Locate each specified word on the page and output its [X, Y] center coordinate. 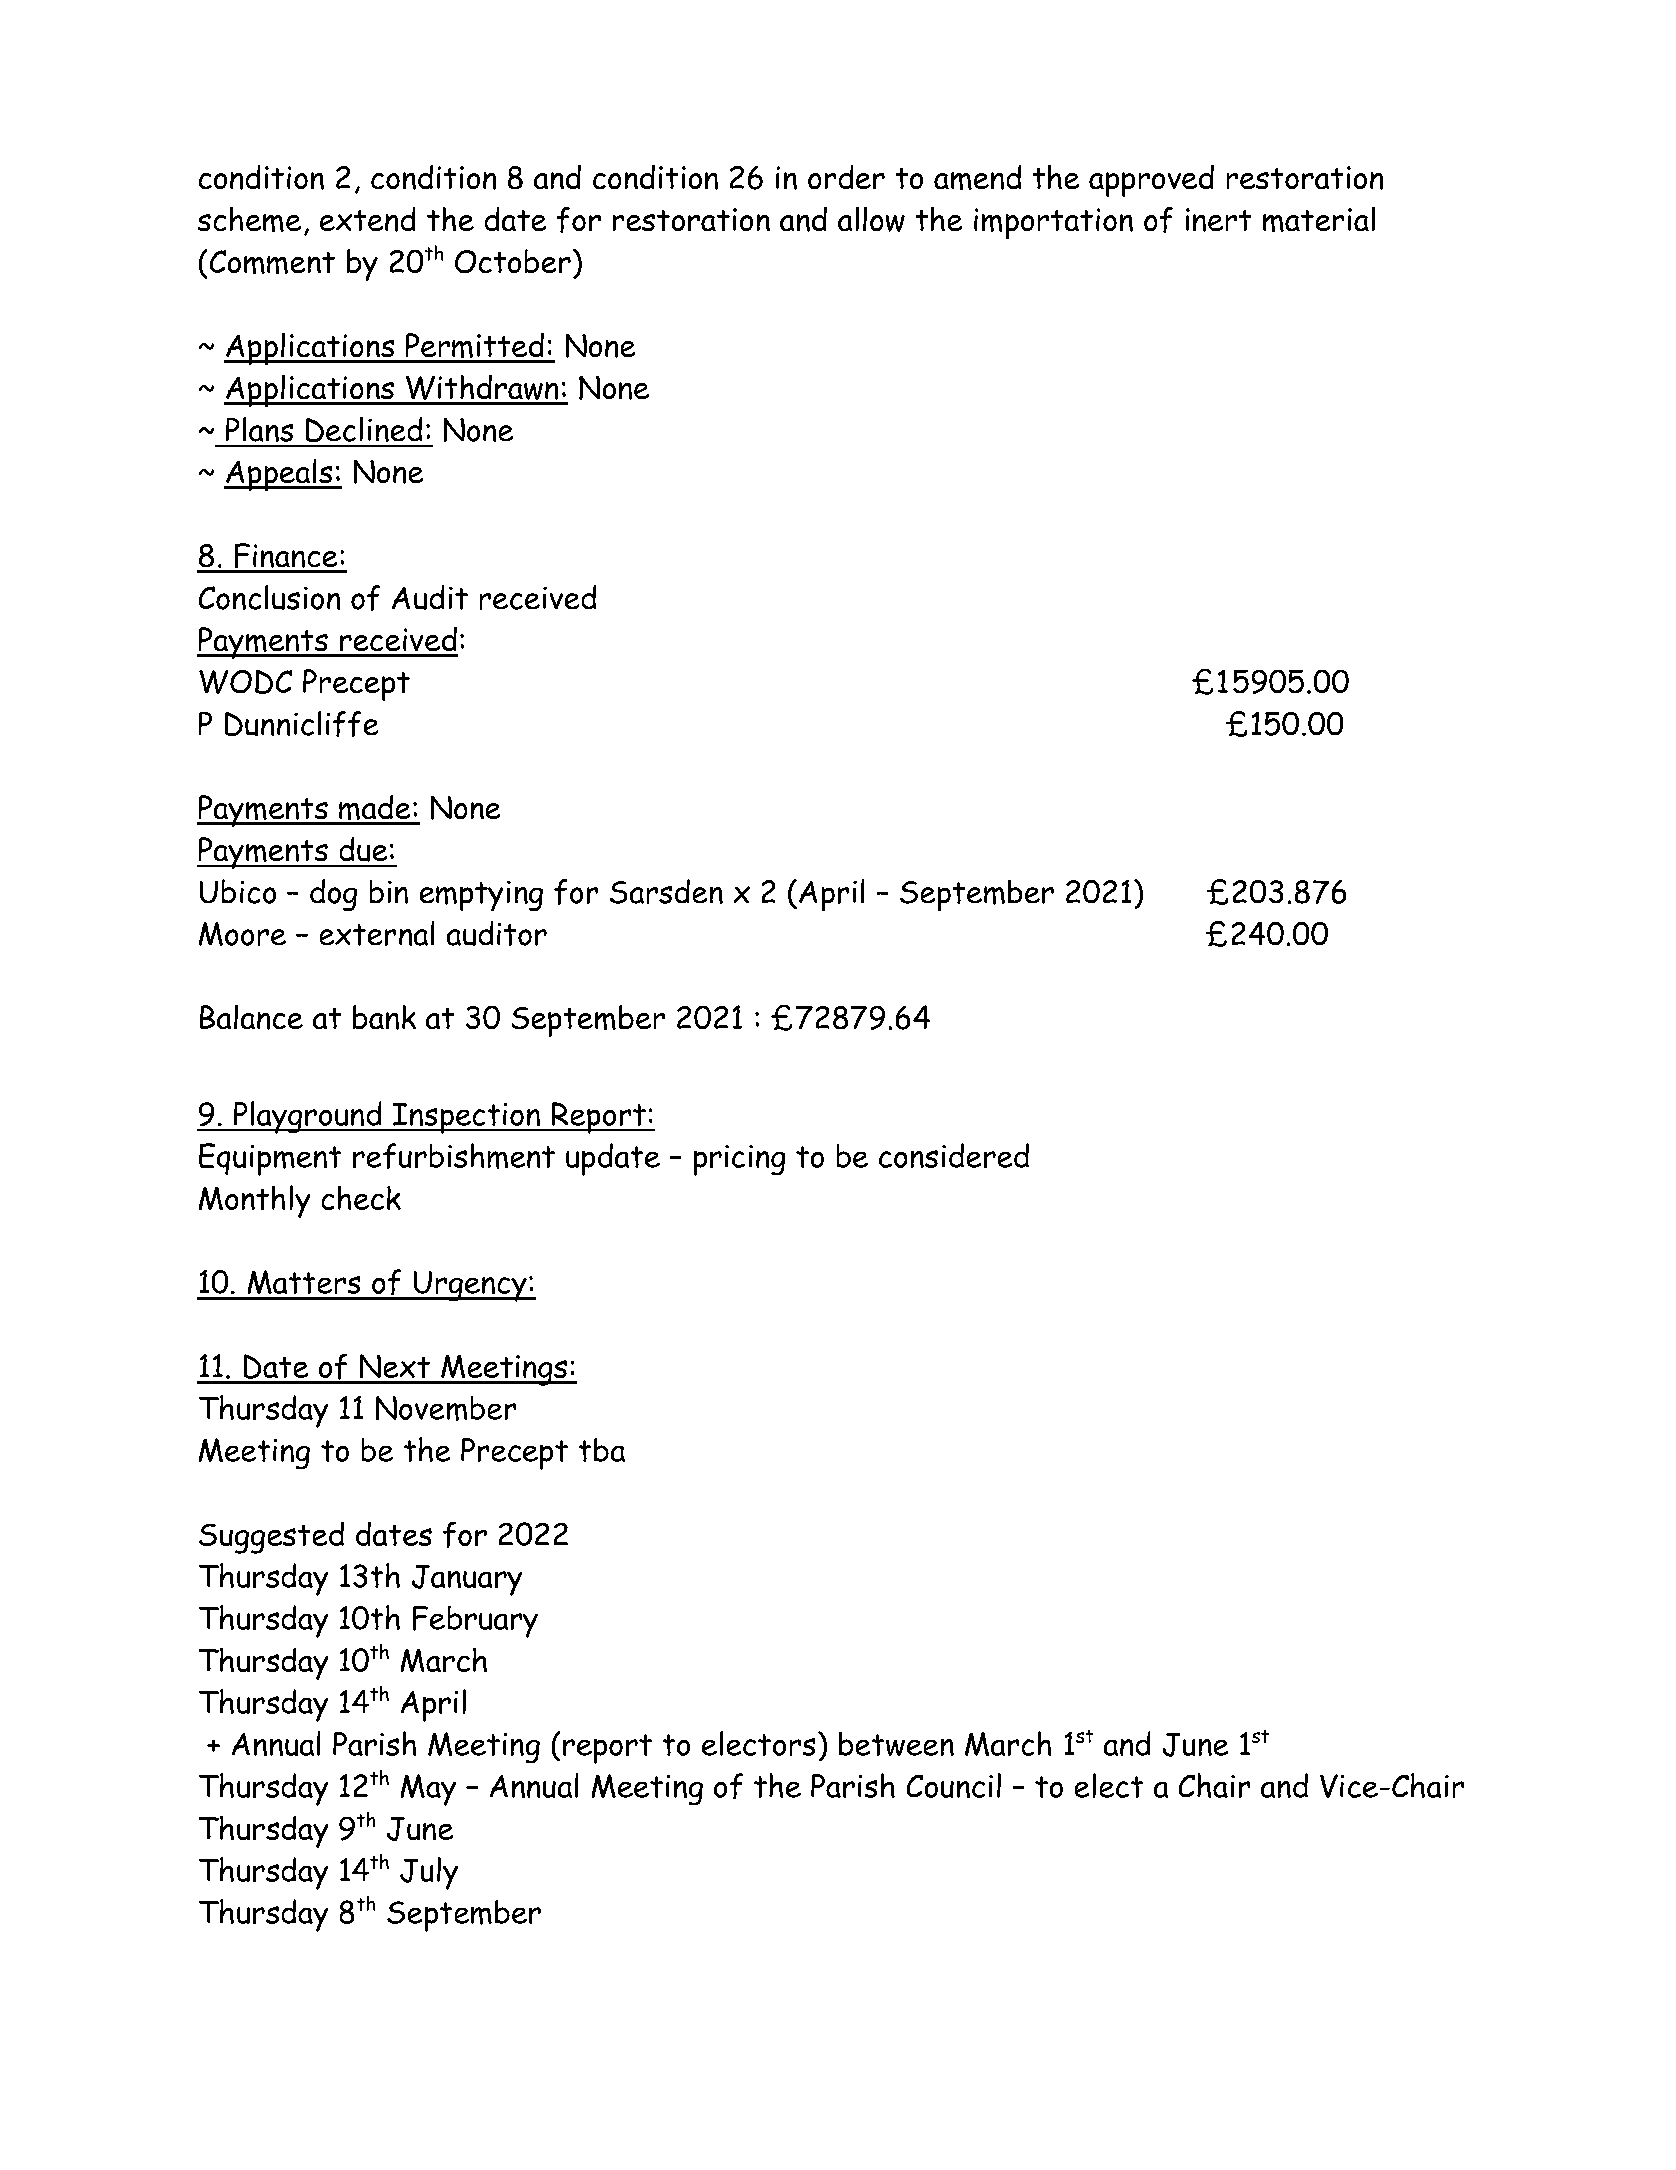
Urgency [470, 1286]
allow [871, 219]
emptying [481, 896]
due [363, 849]
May [428, 1790]
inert [1218, 220]
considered [954, 1155]
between [896, 1744]
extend [367, 219]
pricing [739, 1160]
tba [602, 1450]
